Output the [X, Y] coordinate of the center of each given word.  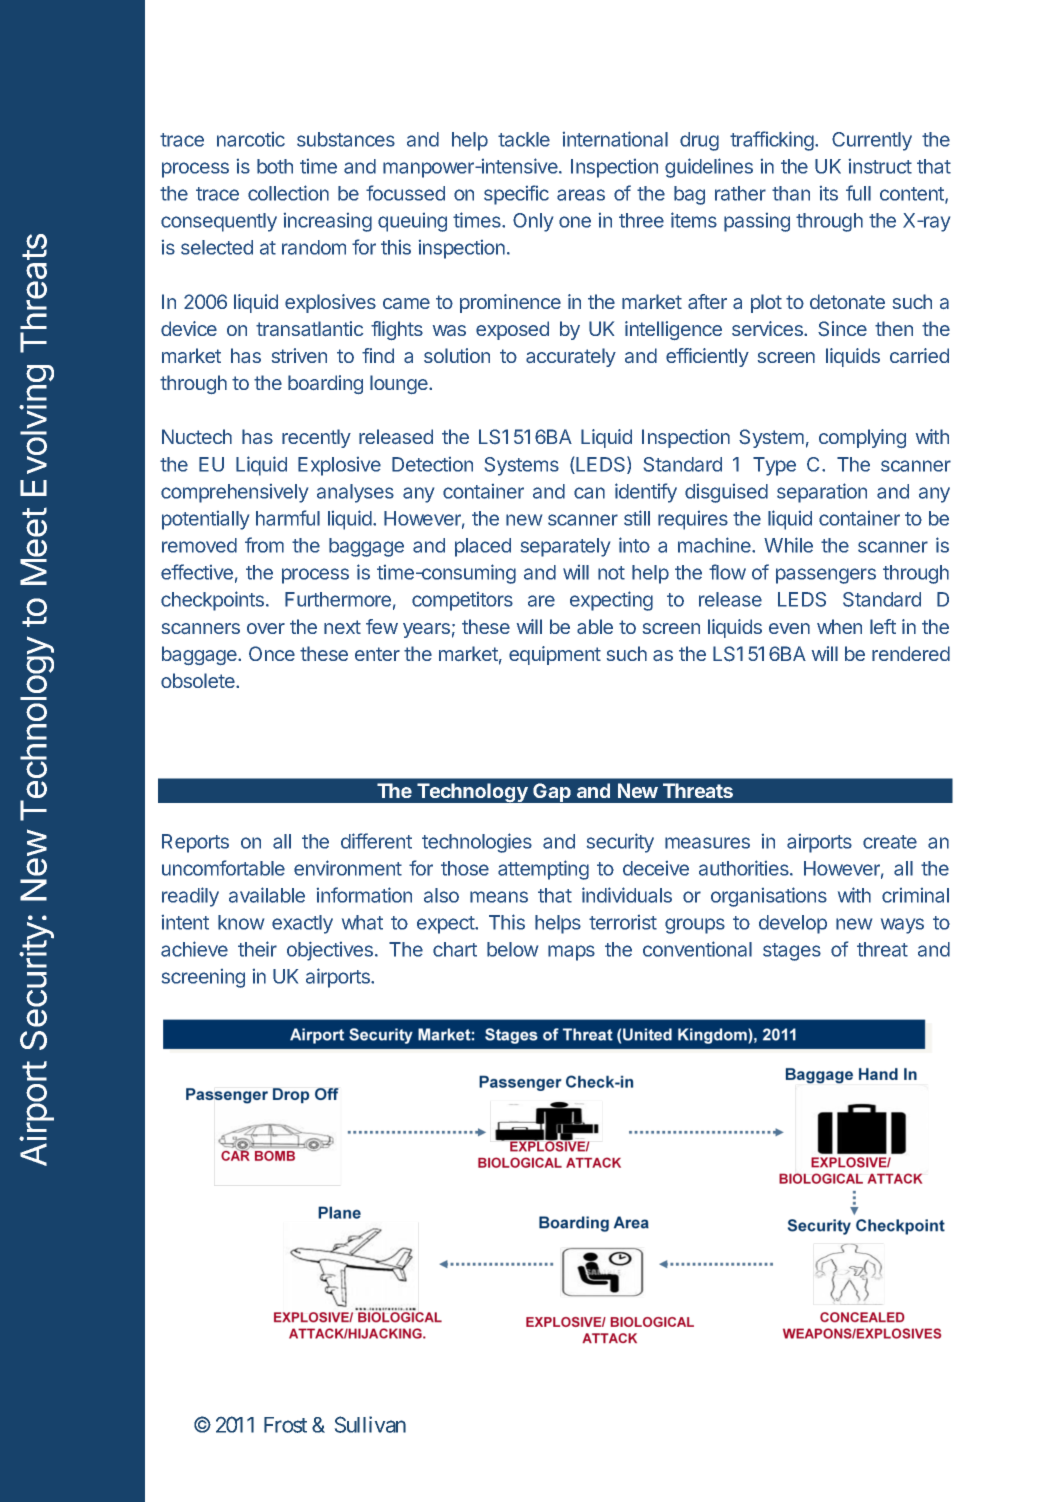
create [890, 842]
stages [792, 952]
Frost [285, 1425]
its [829, 193]
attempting [543, 870]
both [275, 166]
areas [581, 195]
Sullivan [370, 1424]
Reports [195, 843]
